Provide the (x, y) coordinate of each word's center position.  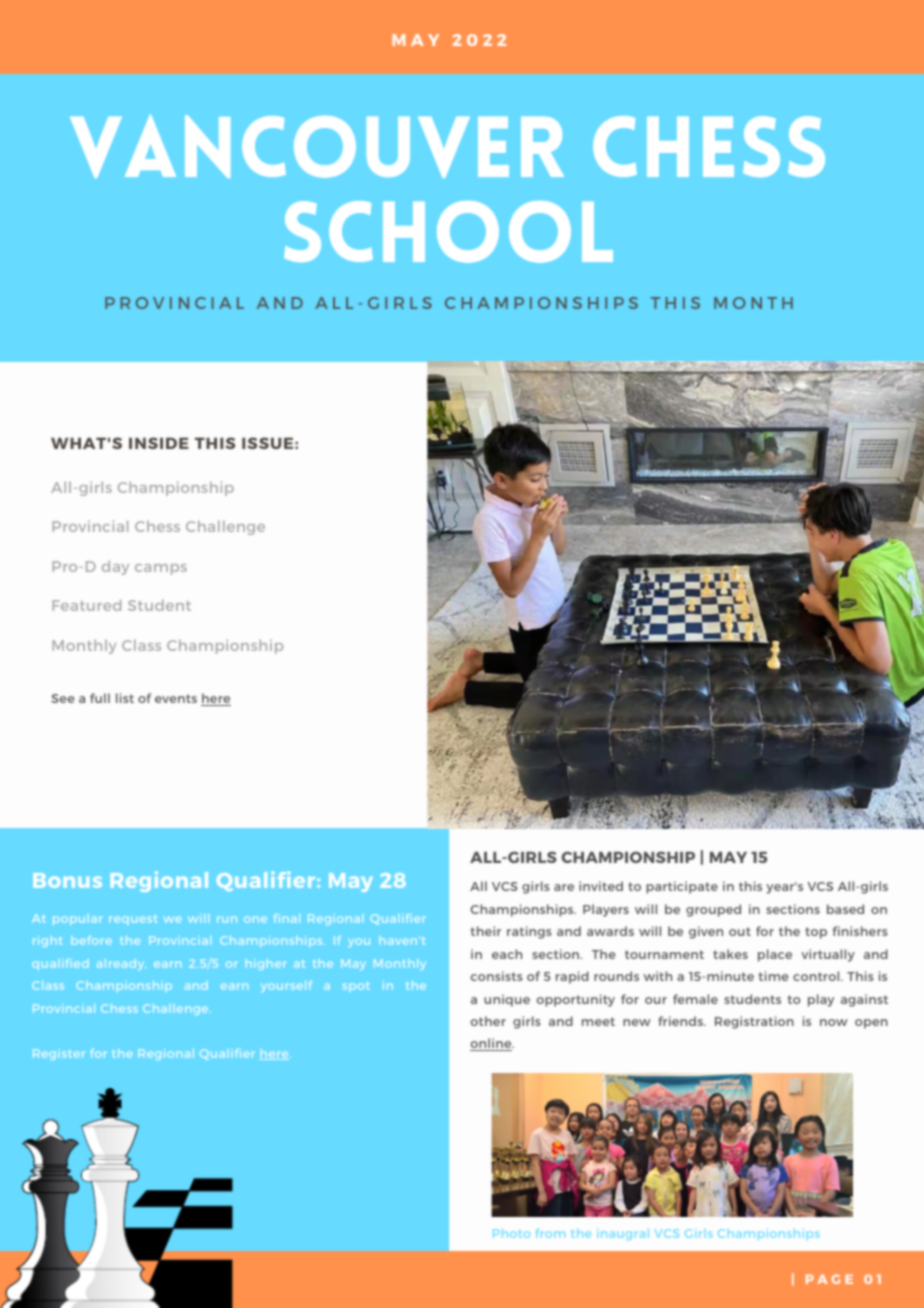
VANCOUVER (317, 146)
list (125, 698)
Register (59, 1054)
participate (682, 887)
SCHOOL (448, 232)
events (176, 698)
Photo (511, 1233)
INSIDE (159, 443)
